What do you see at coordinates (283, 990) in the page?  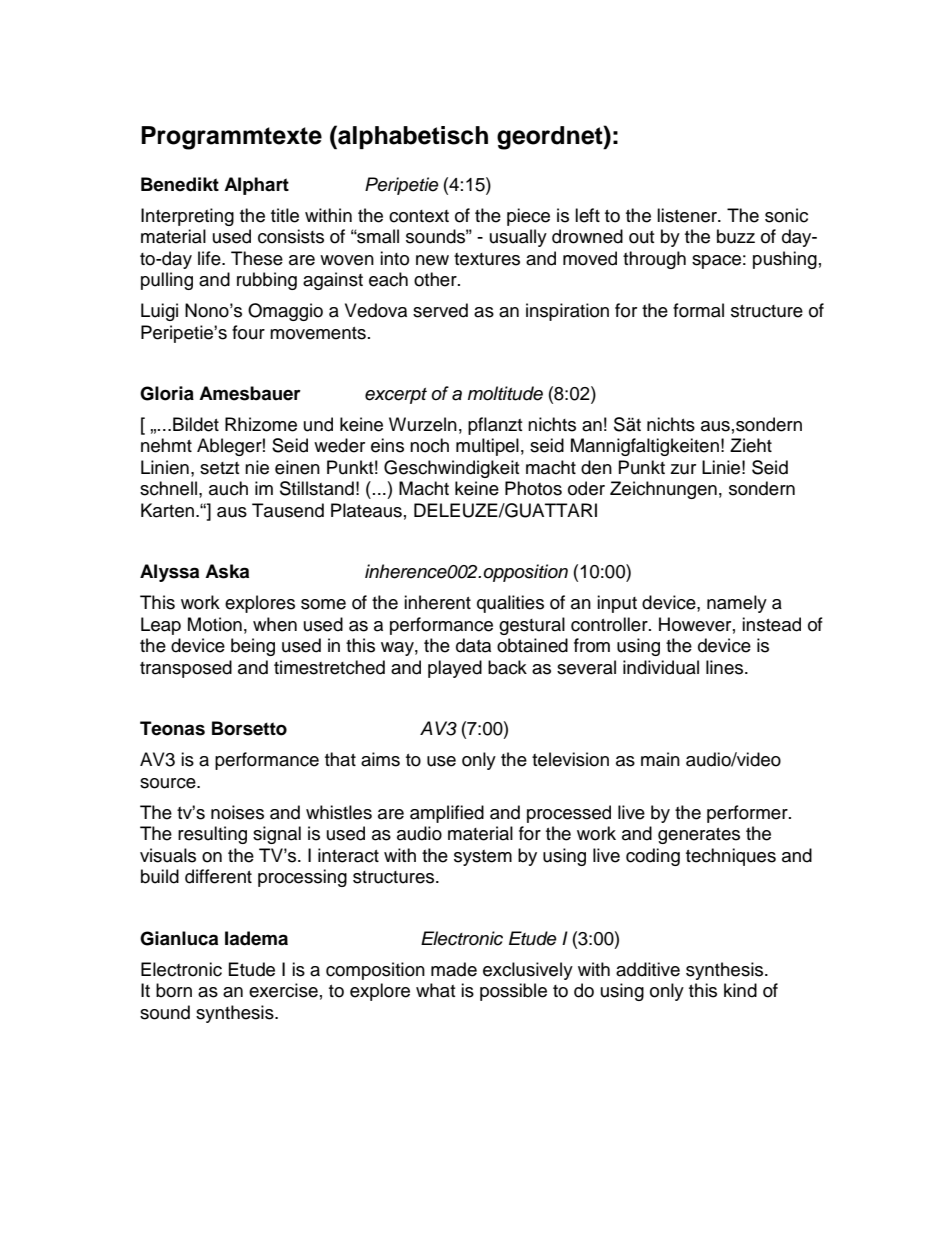 I see `exercise` at bounding box center [283, 990].
